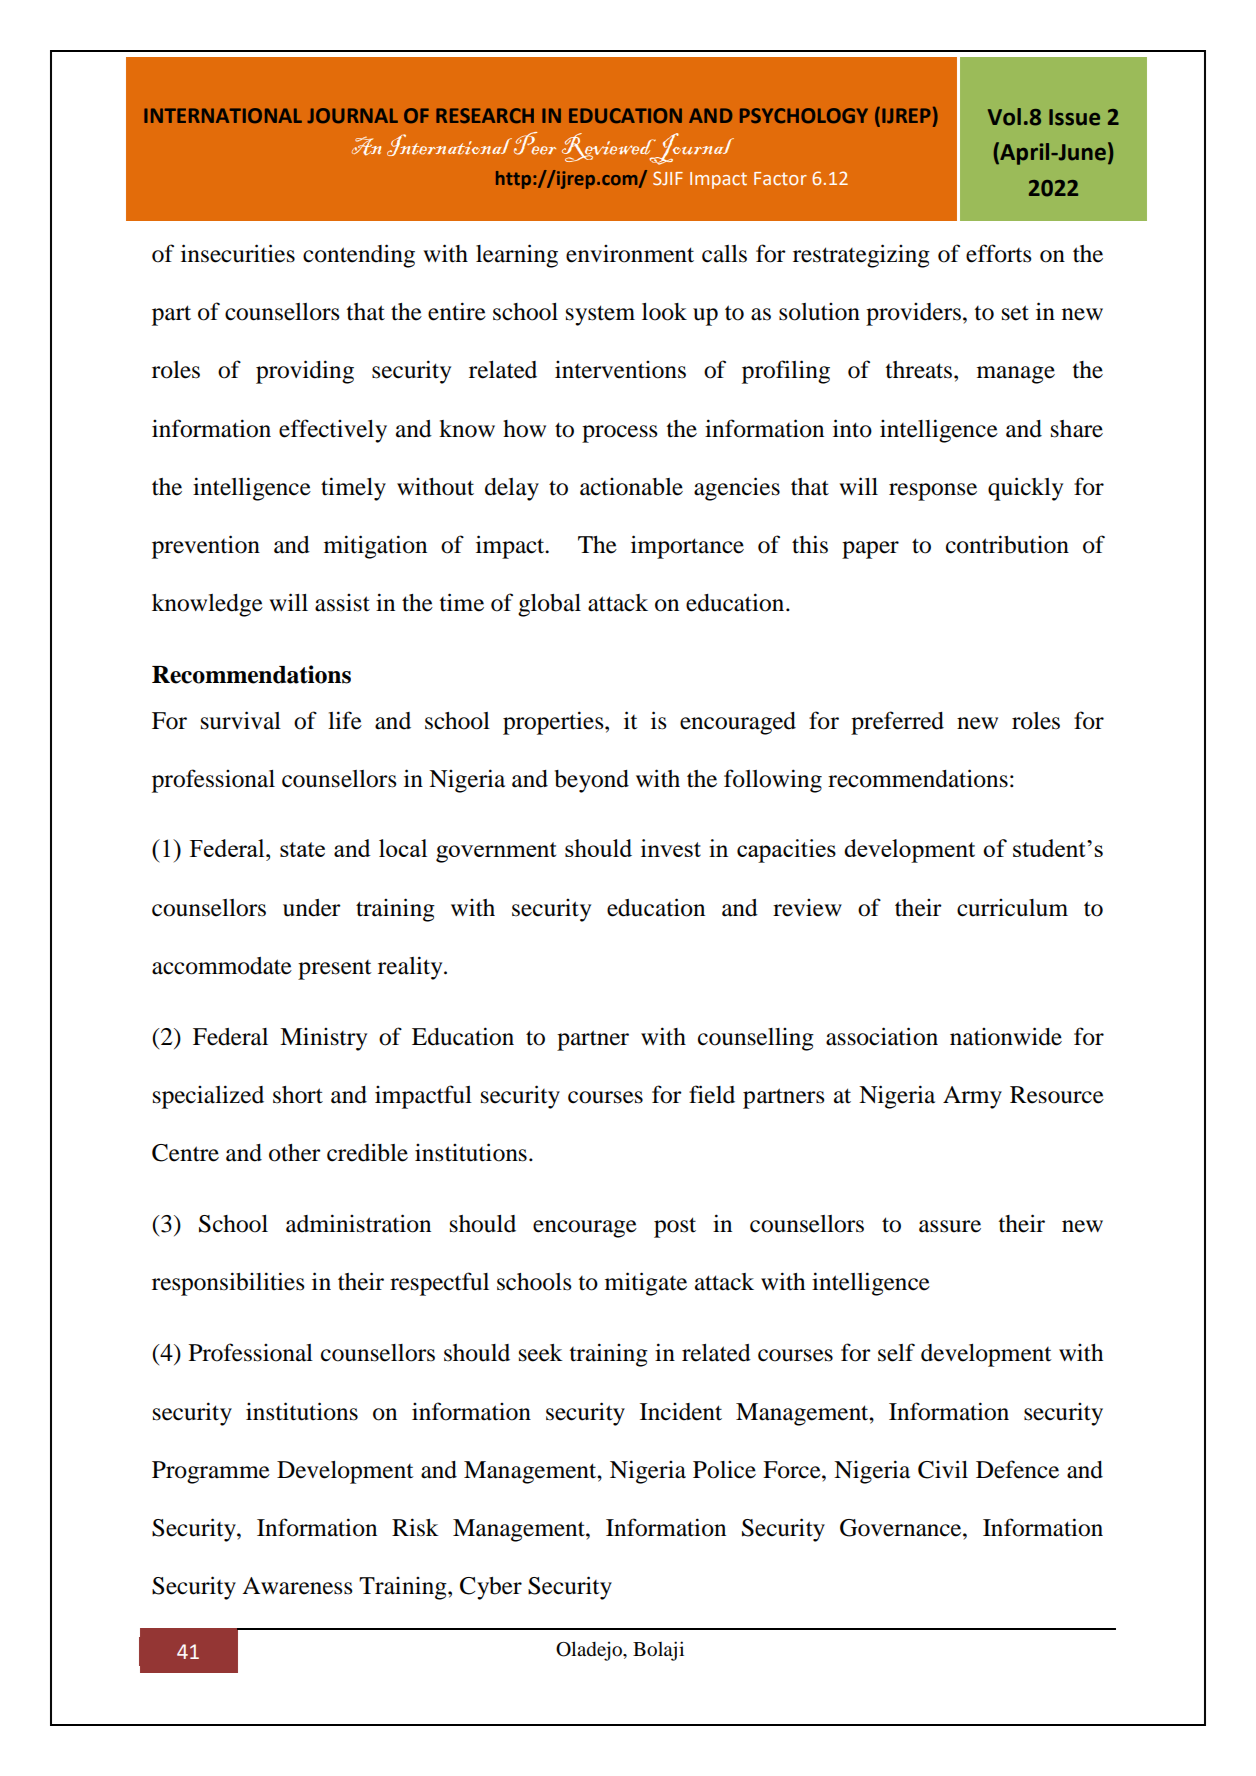 This screenshot has width=1256, height=1776. What do you see at coordinates (302, 849) in the screenshot?
I see `state` at bounding box center [302, 849].
